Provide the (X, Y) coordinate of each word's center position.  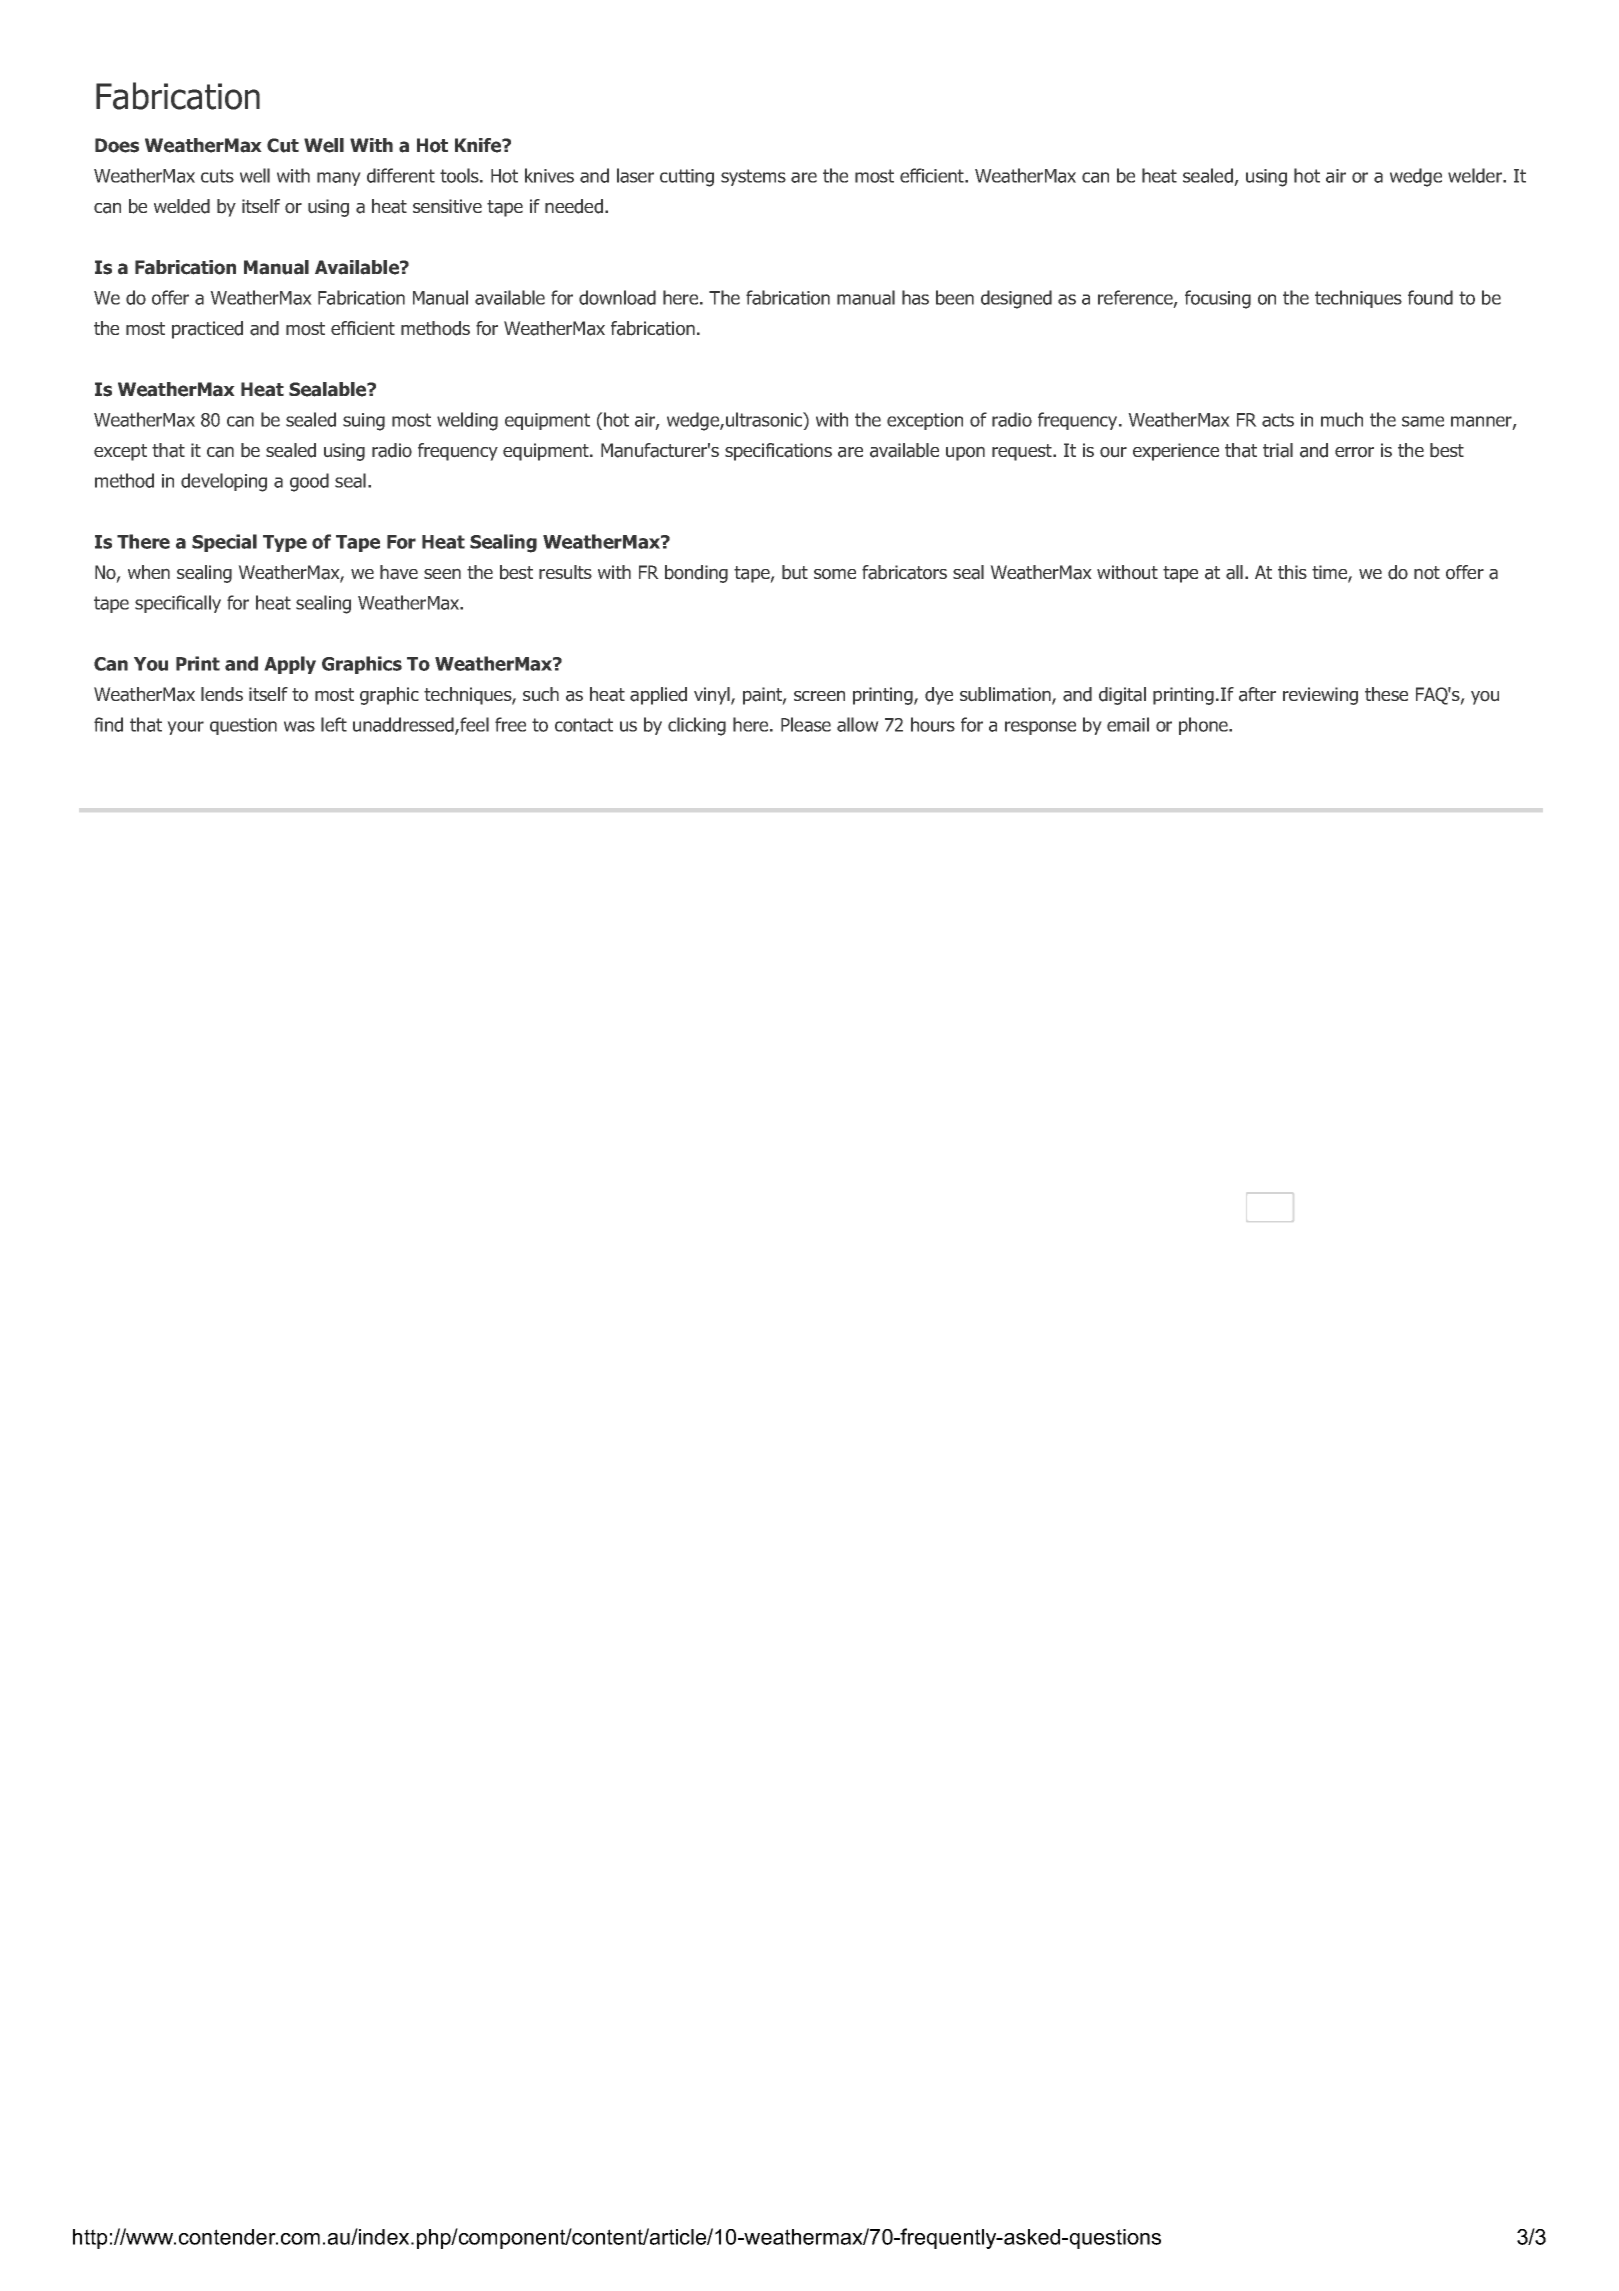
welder (1475, 175)
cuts (217, 176)
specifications (778, 452)
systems (753, 177)
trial (1278, 450)
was (299, 726)
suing (364, 422)
